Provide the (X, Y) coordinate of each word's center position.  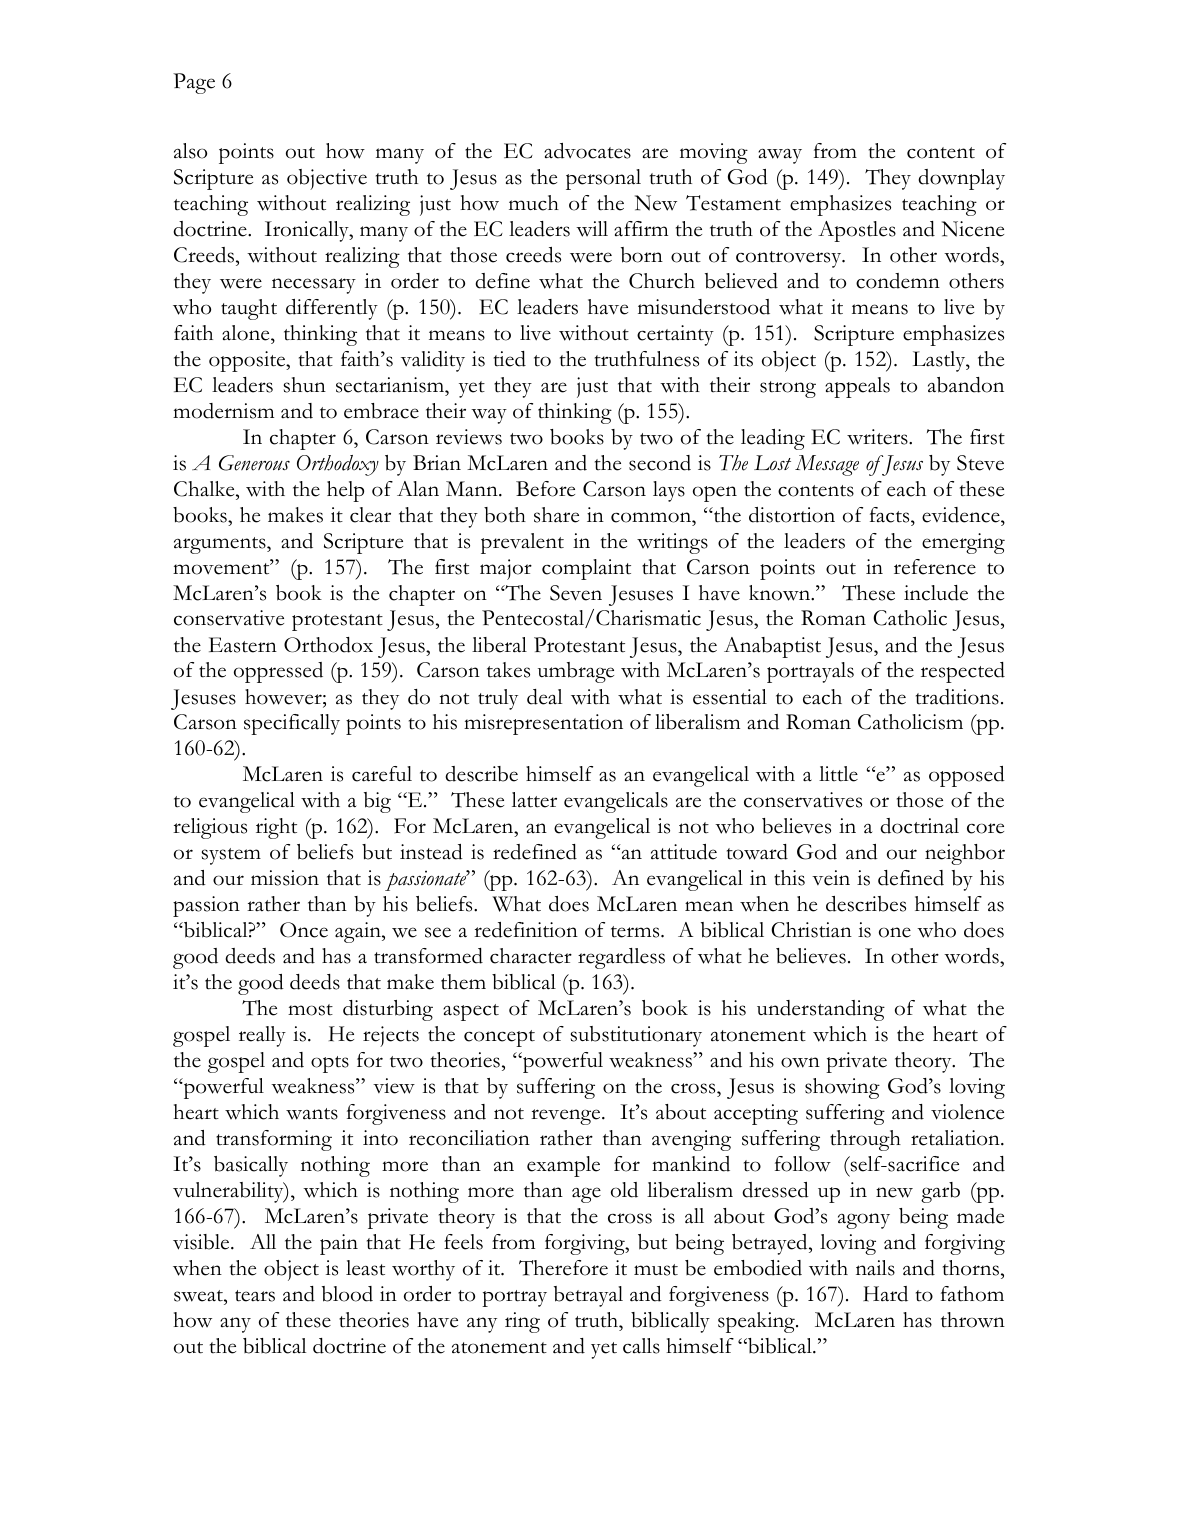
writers (878, 437)
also (190, 151)
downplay (961, 179)
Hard (885, 1294)
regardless (621, 958)
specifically (292, 724)
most (310, 1010)
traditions (957, 697)
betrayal (588, 1296)
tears (255, 1296)
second (660, 463)
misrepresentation (543, 724)
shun (305, 385)
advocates (587, 151)
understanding (821, 1010)
